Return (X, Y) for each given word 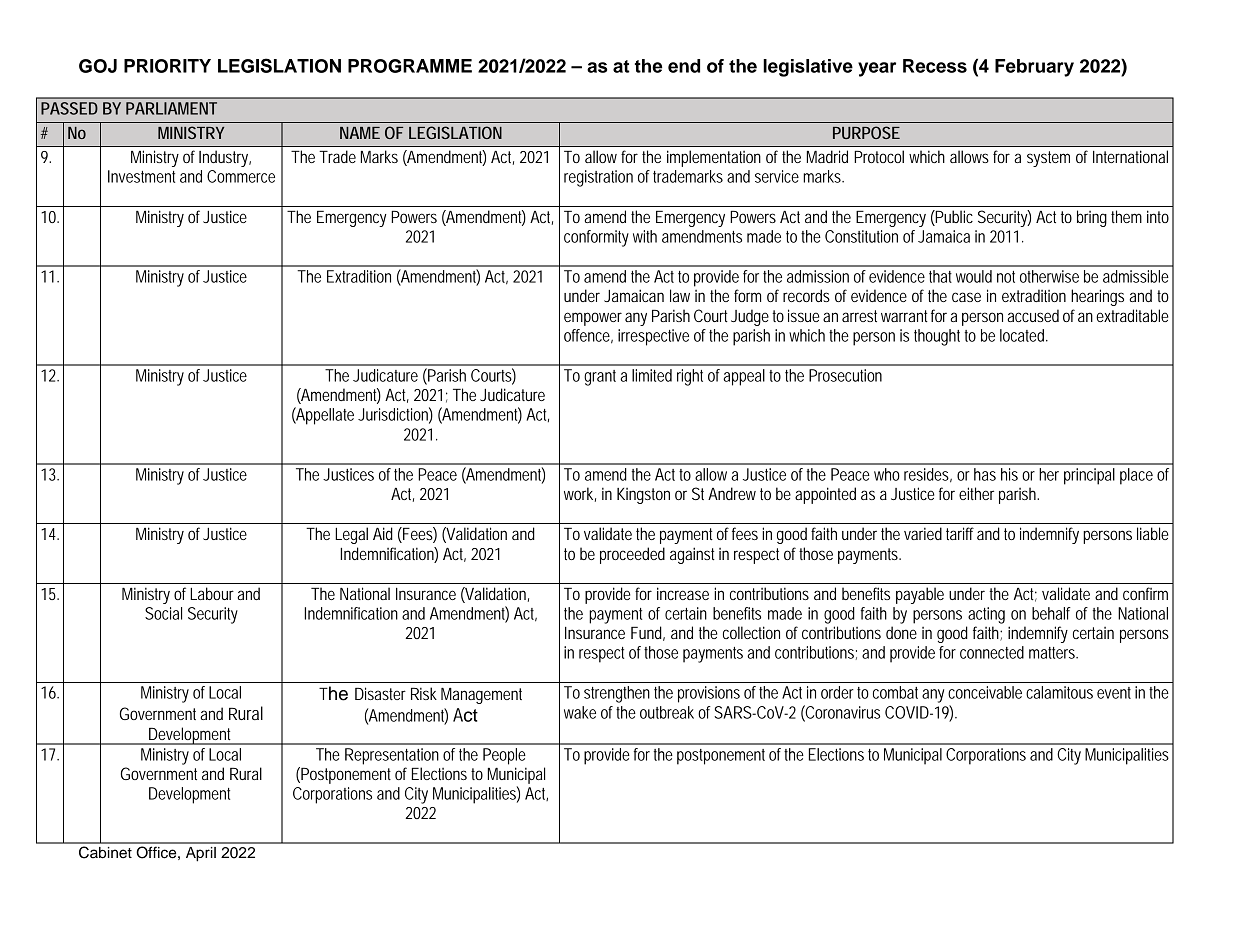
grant (600, 378)
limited (652, 375)
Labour (212, 593)
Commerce (241, 176)
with (645, 236)
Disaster (380, 693)
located (1023, 335)
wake (580, 712)
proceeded (632, 555)
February (1034, 68)
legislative (808, 68)
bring (1092, 218)
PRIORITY (167, 66)
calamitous (1059, 692)
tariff (960, 533)
